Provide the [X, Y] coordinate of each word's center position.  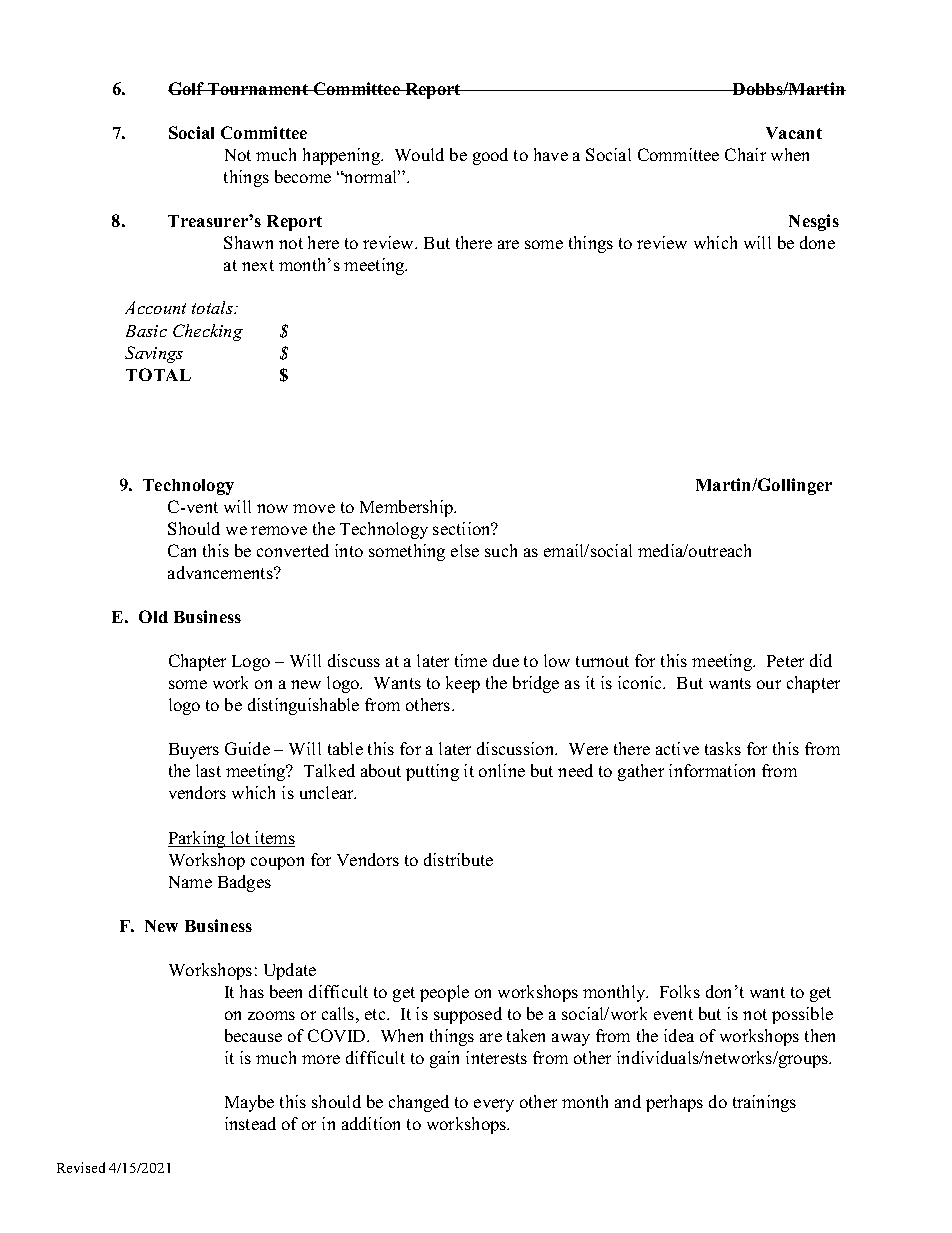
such [501, 550]
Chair [745, 154]
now [272, 508]
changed [419, 1103]
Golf [187, 88]
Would [419, 154]
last [208, 770]
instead [250, 1123]
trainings [764, 1103]
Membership [407, 508]
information [712, 770]
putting [432, 772]
